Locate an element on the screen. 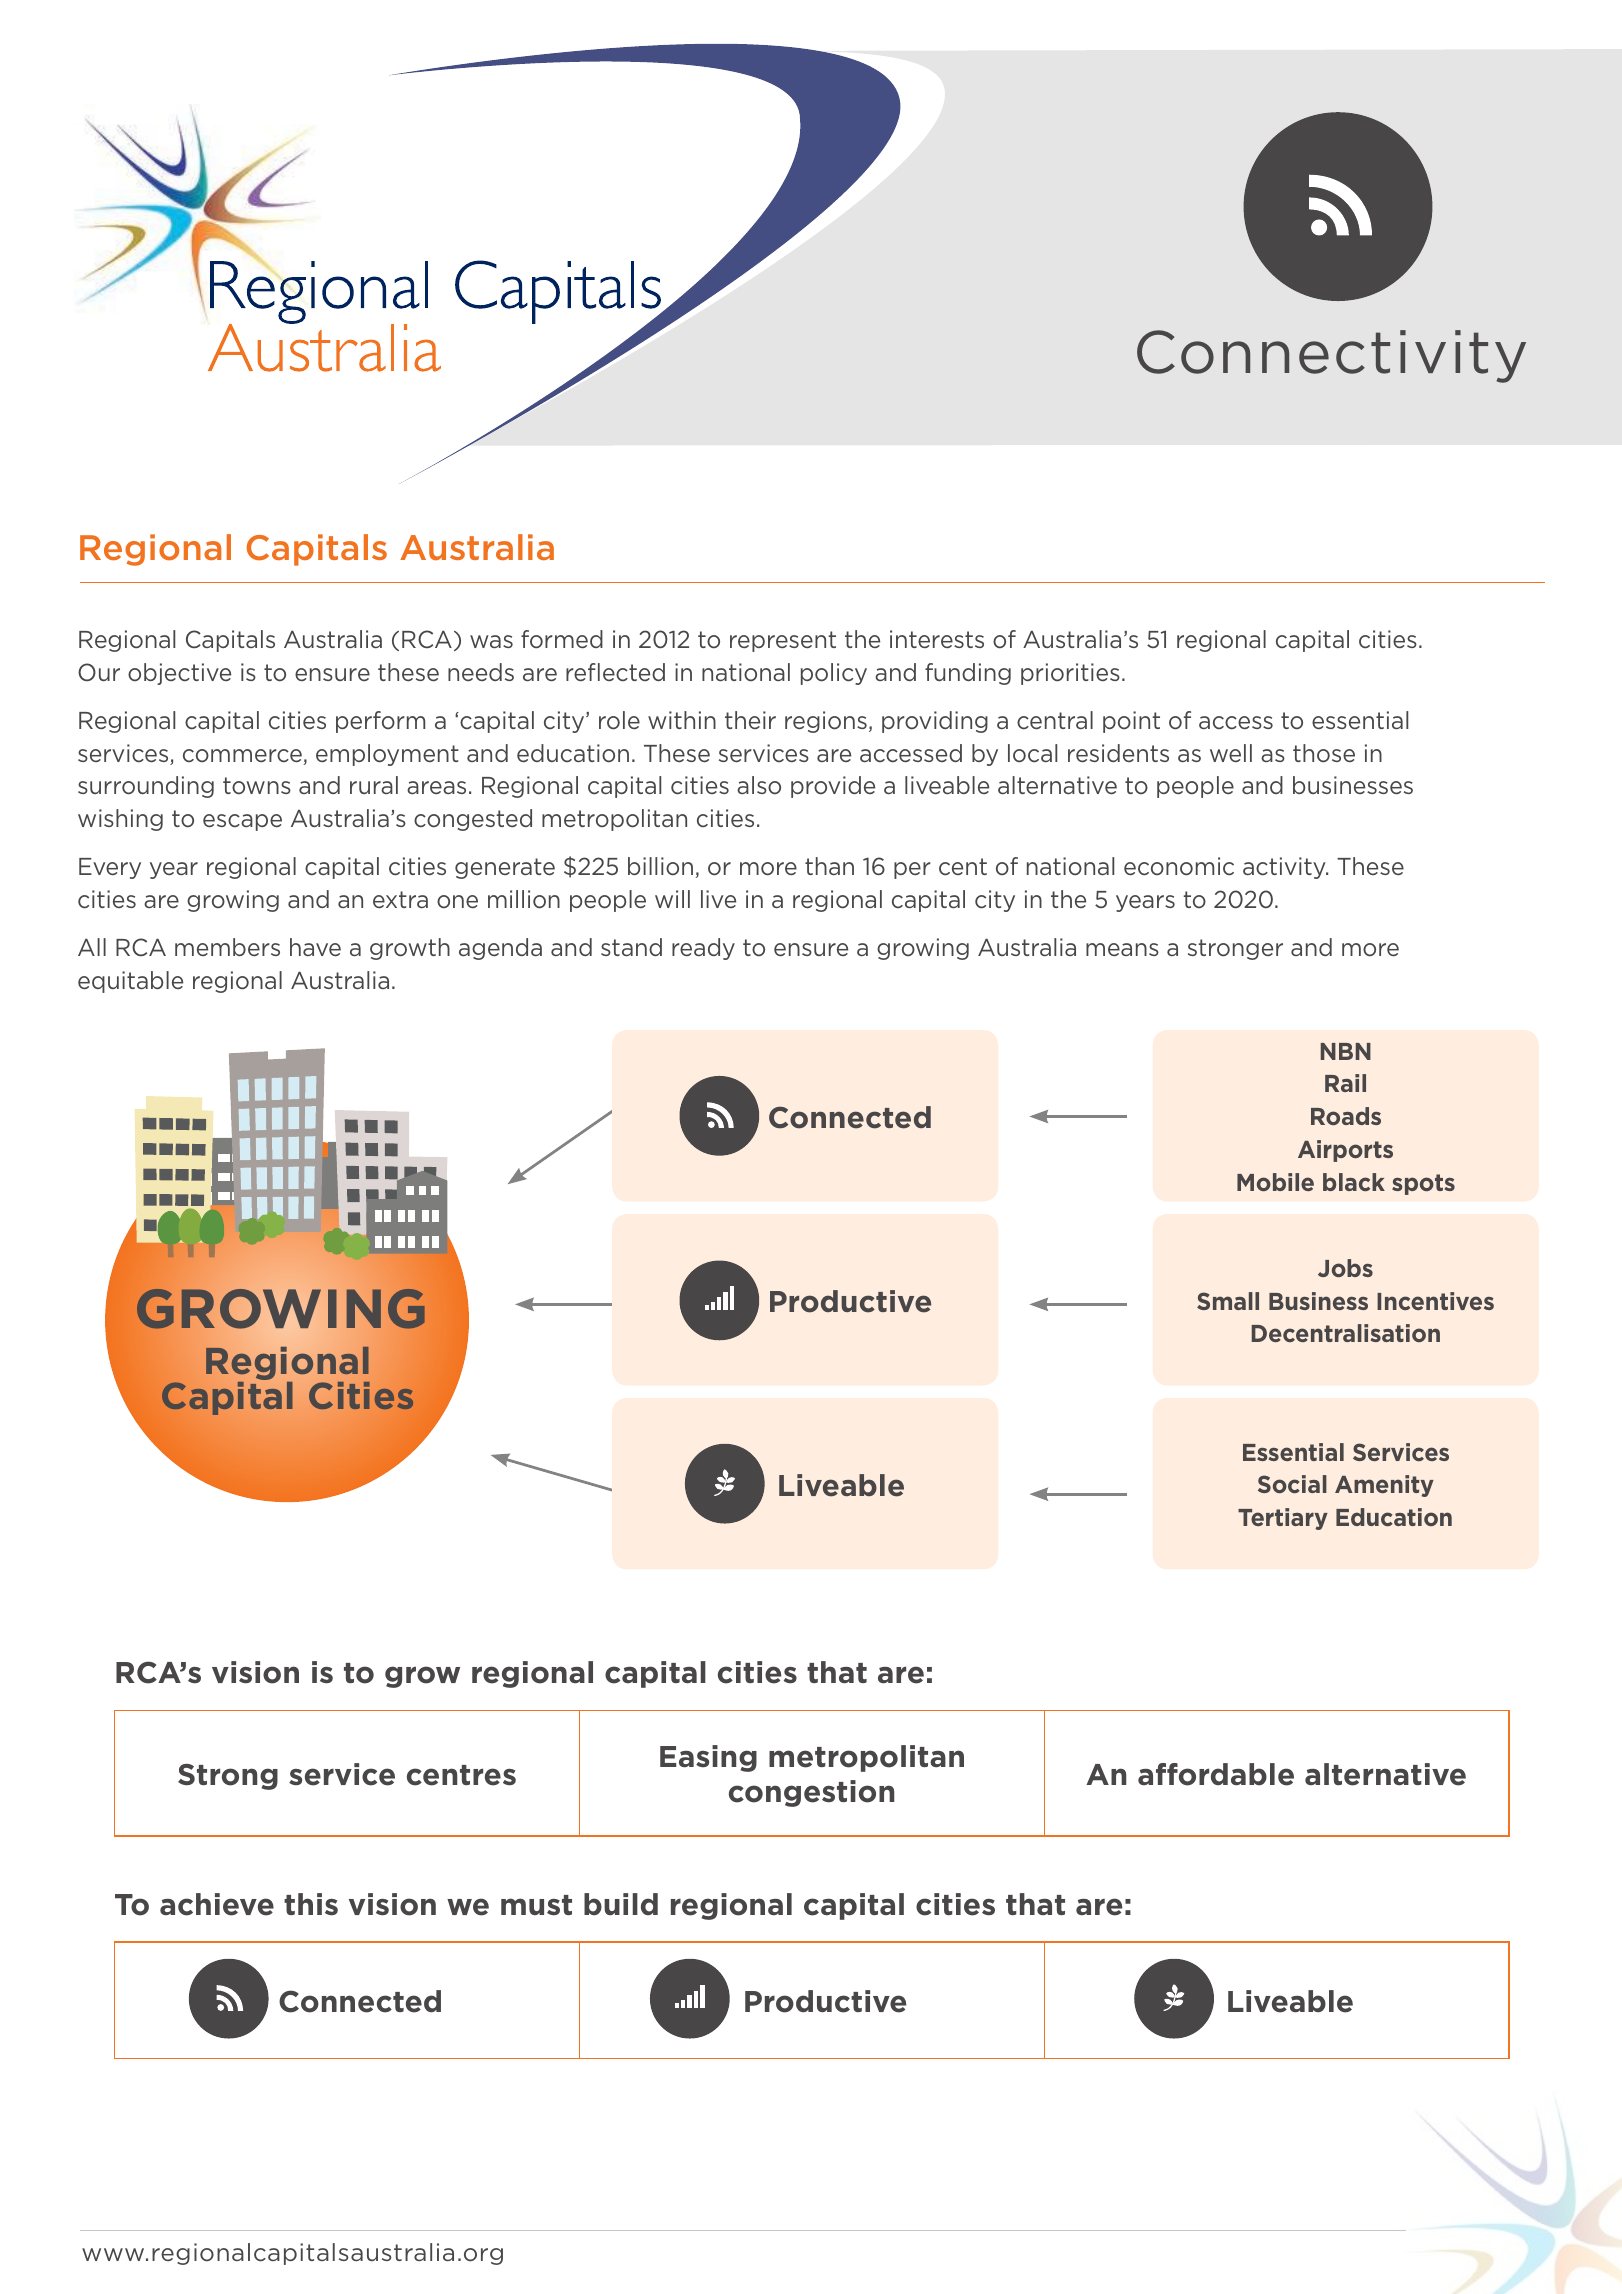  Connectivity is located at coordinates (1331, 356).
